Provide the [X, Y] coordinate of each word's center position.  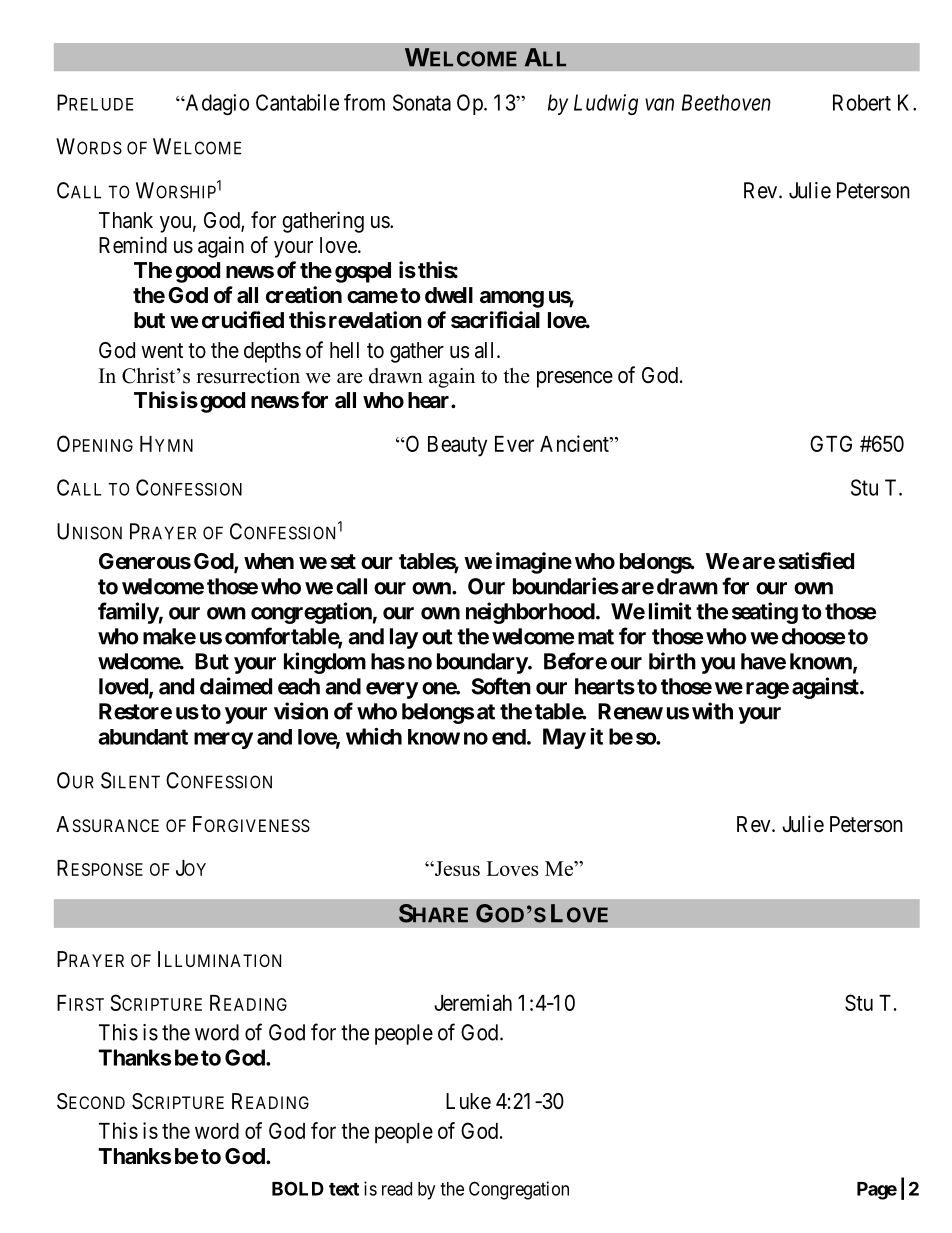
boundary [482, 663]
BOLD [298, 1188]
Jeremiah [473, 1002]
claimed [236, 686]
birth [672, 661]
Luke [468, 1101]
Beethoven [726, 102]
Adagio [216, 104]
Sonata [422, 102]
